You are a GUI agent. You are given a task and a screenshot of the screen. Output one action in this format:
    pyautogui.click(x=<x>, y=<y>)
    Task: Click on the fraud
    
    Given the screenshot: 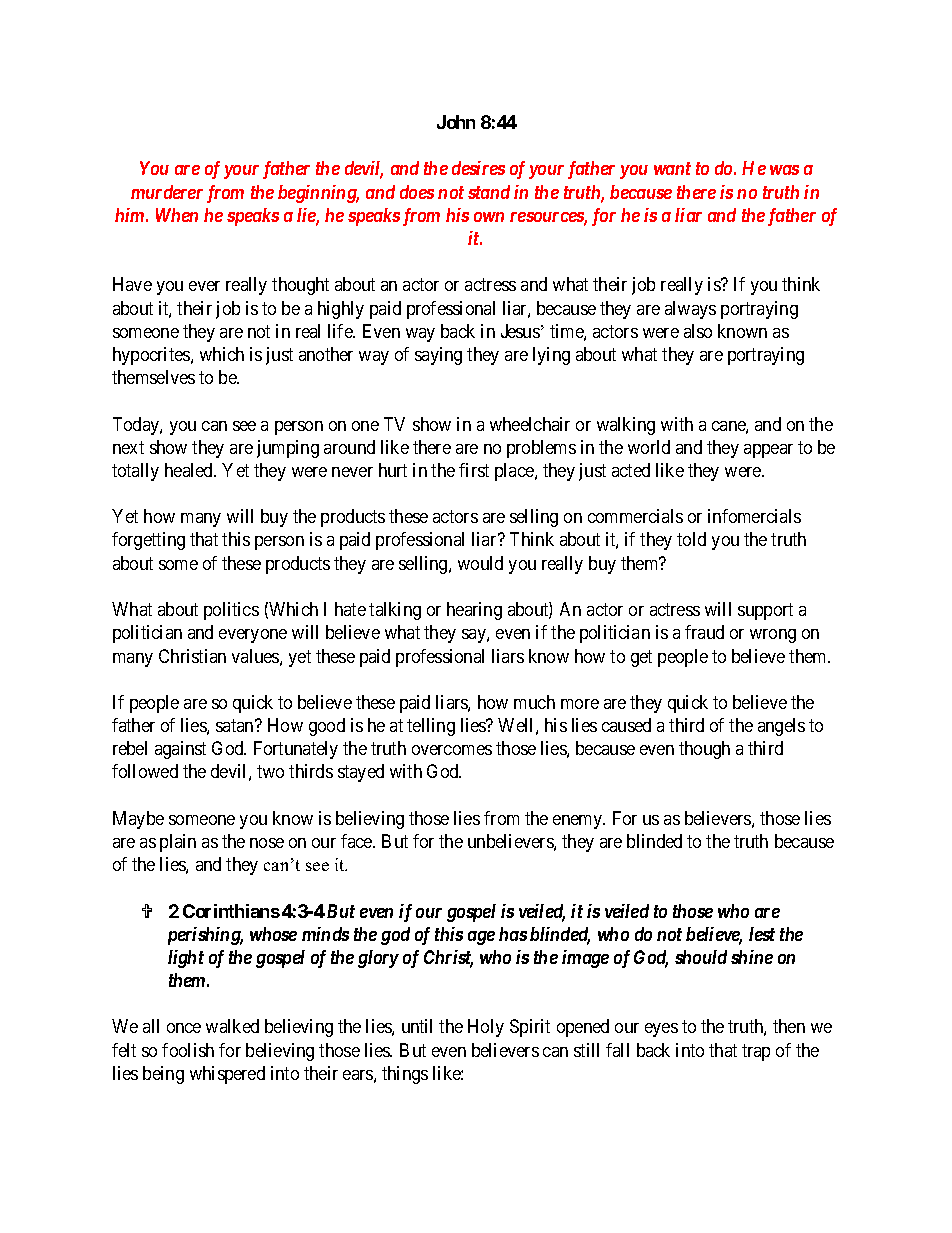 What is the action you would take?
    pyautogui.click(x=704, y=632)
